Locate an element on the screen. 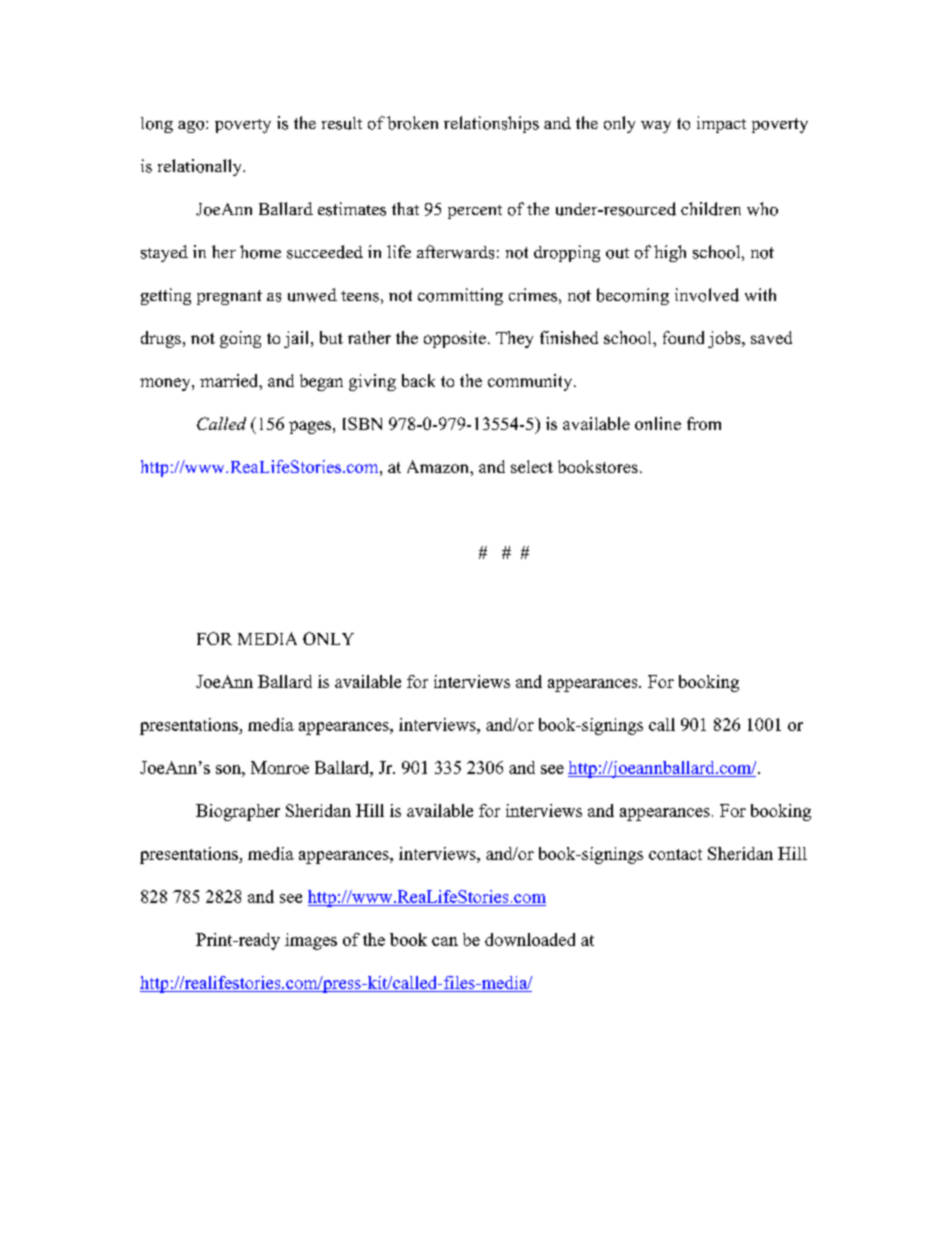 The image size is (952, 1233). select is located at coordinates (532, 466).
